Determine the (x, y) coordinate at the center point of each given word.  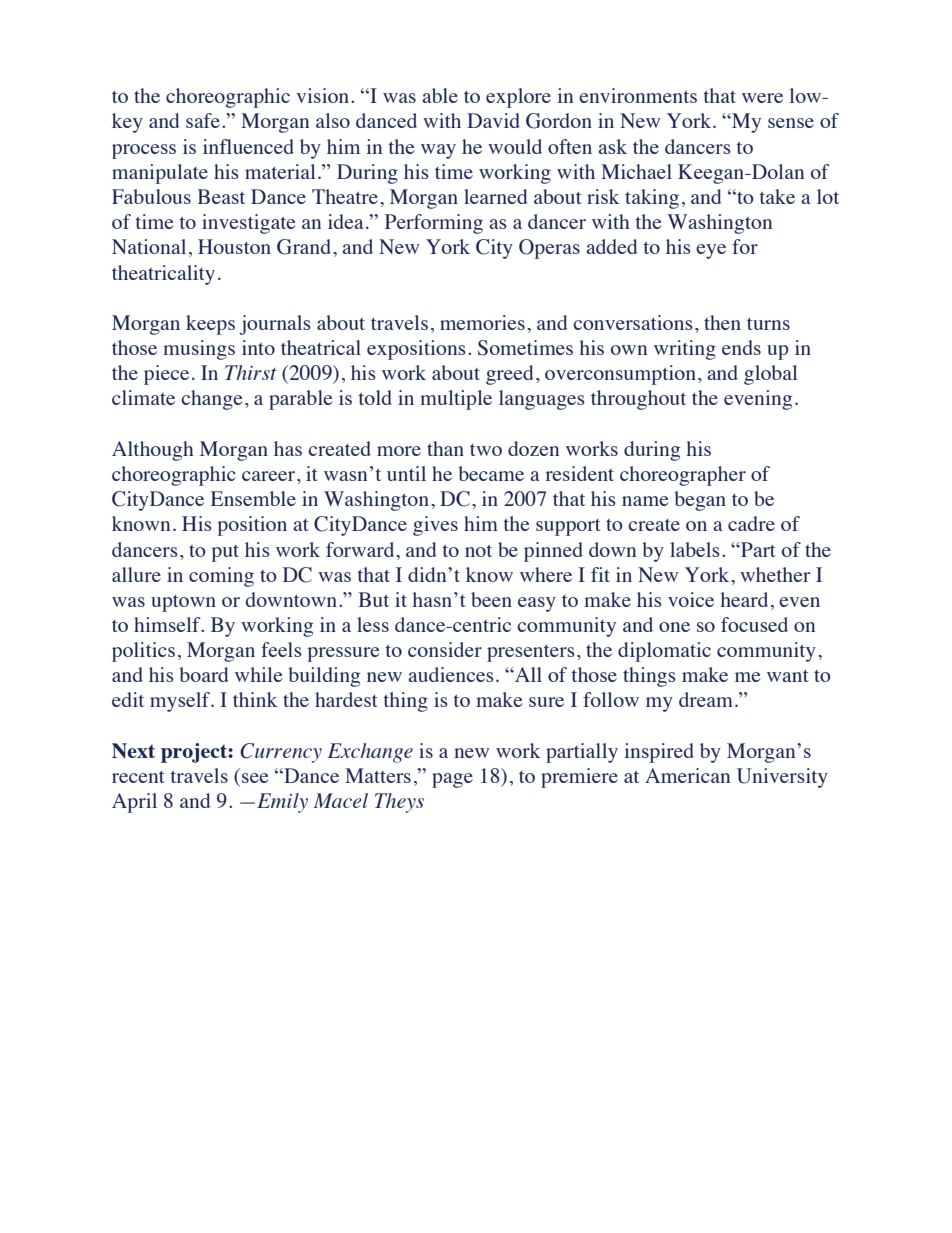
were (762, 98)
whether (775, 574)
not (478, 551)
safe (204, 120)
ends (741, 347)
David (493, 120)
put (225, 553)
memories (482, 322)
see (255, 778)
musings (199, 350)
